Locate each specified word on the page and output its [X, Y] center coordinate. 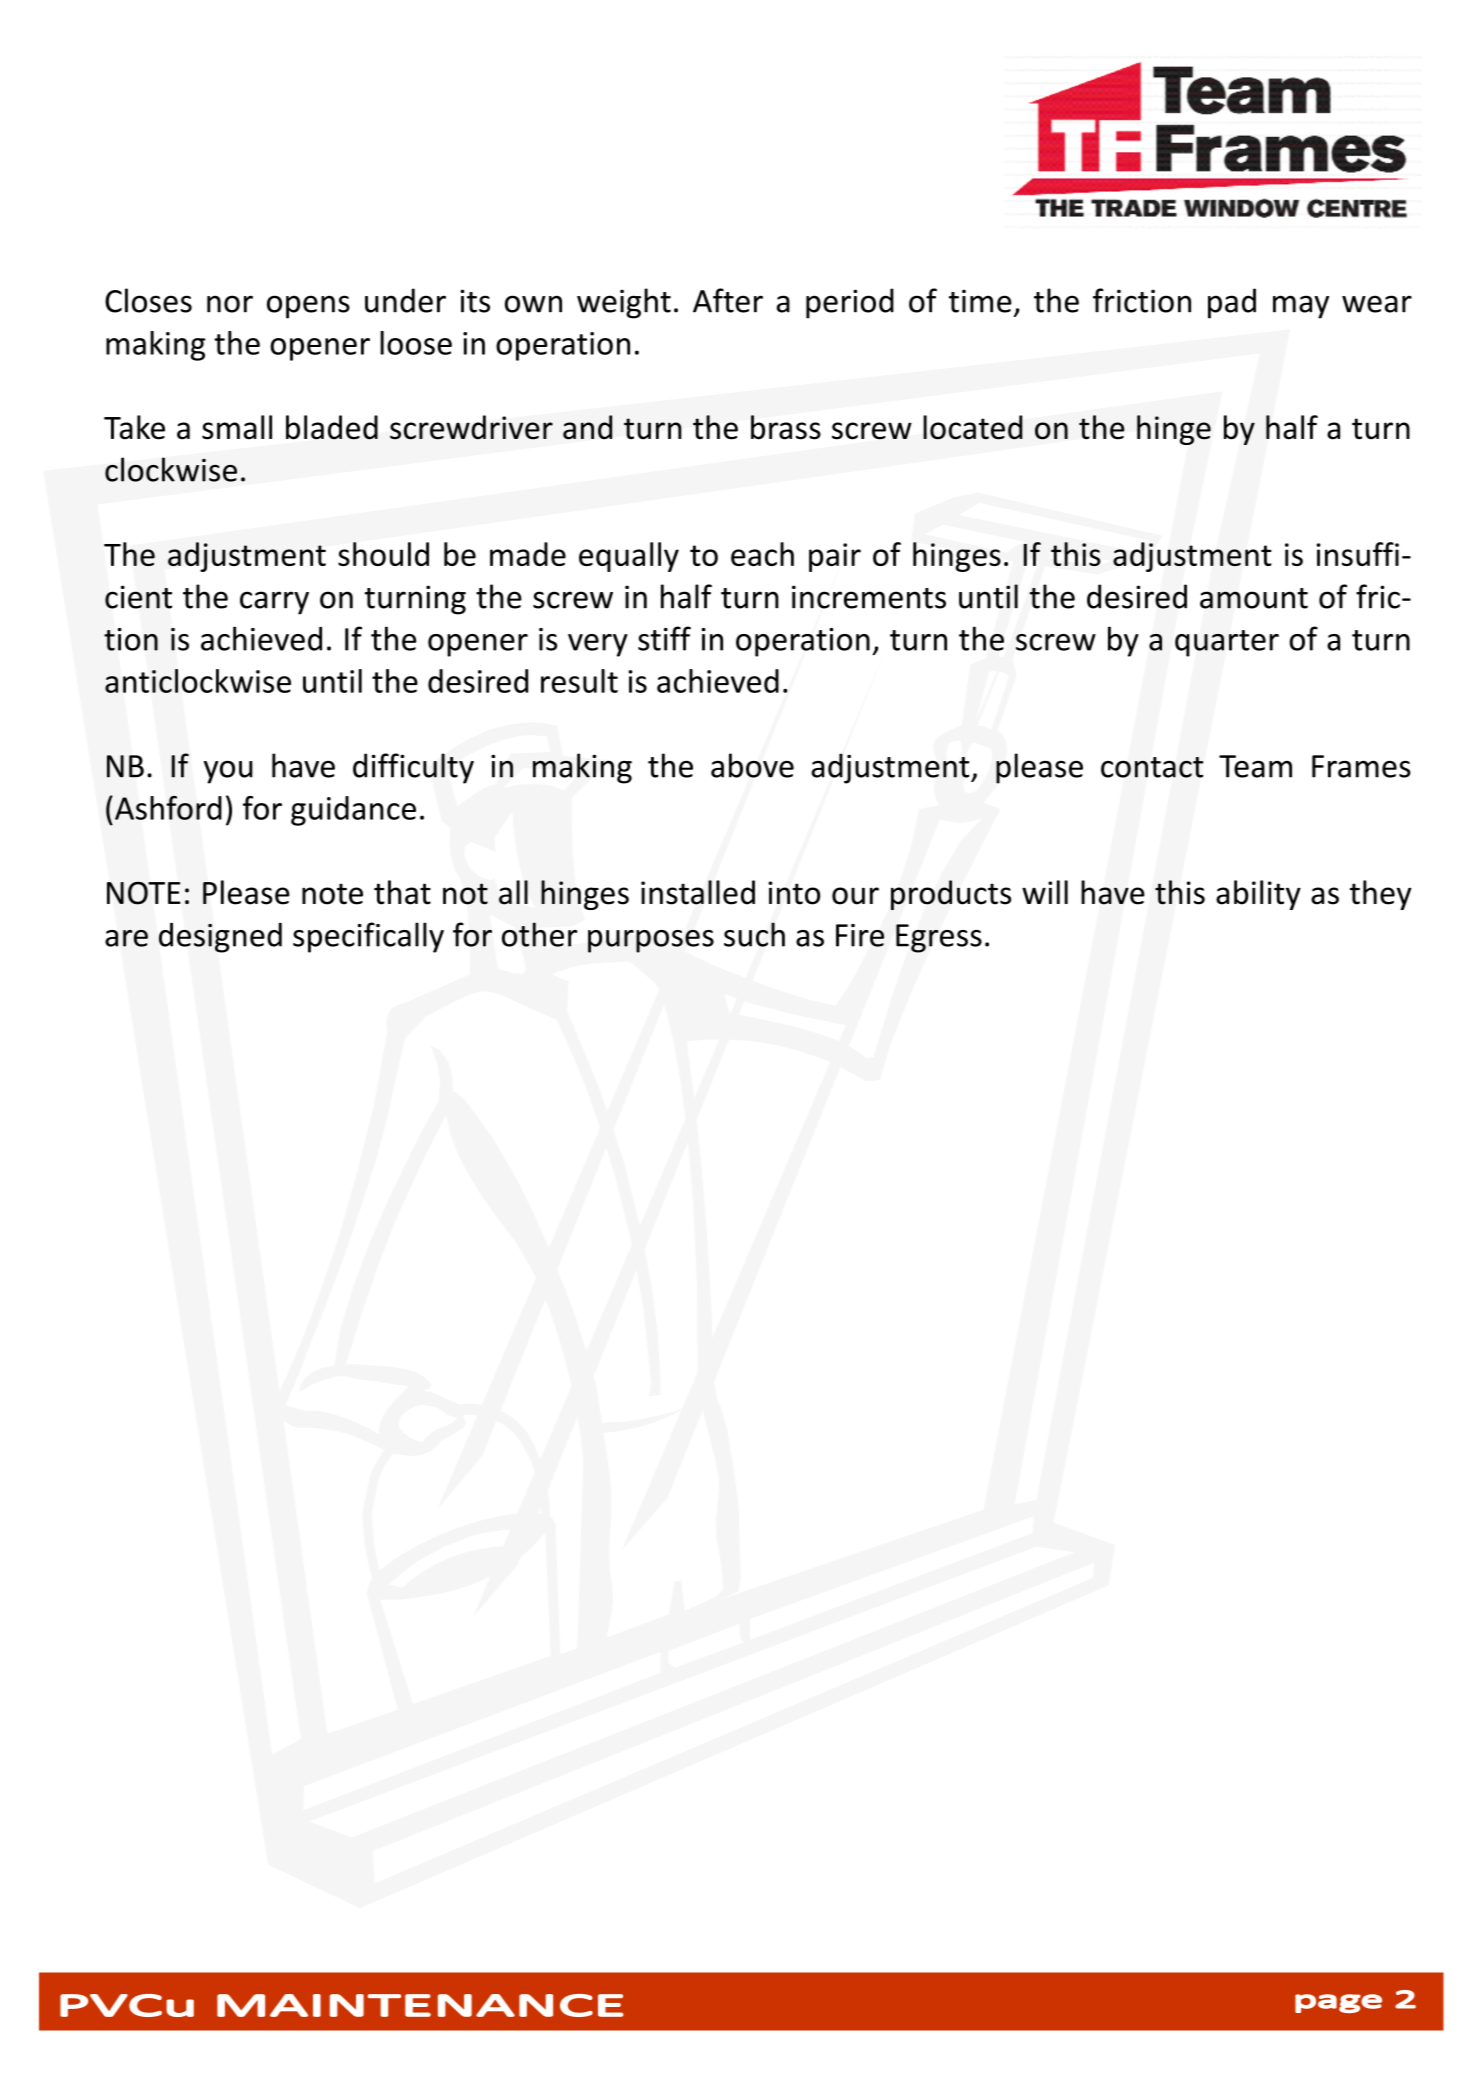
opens [308, 307]
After [728, 300]
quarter [1227, 643]
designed [220, 937]
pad [1232, 303]
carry [274, 603]
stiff [664, 638]
